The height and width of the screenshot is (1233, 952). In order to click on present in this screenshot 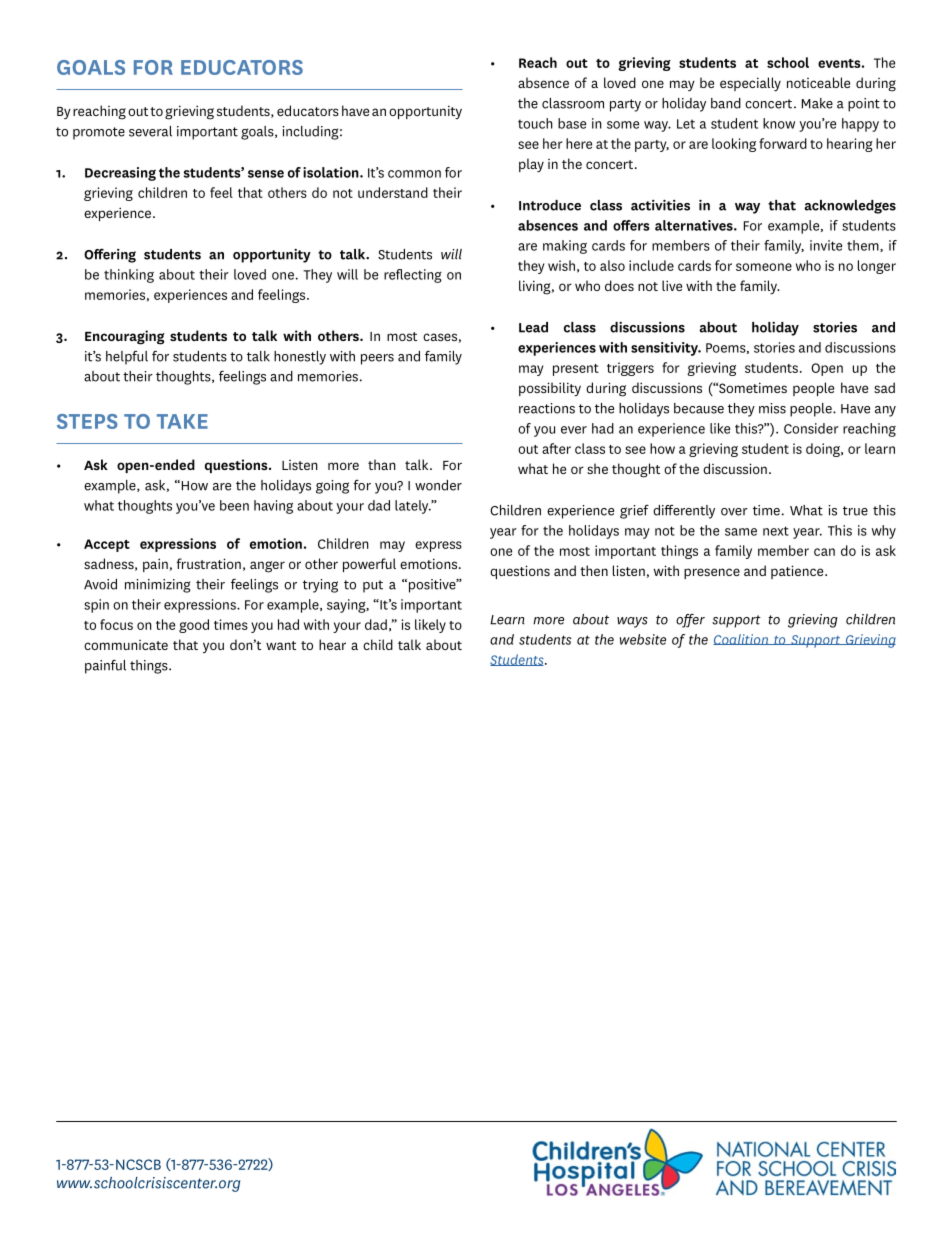, I will do `click(576, 370)`.
